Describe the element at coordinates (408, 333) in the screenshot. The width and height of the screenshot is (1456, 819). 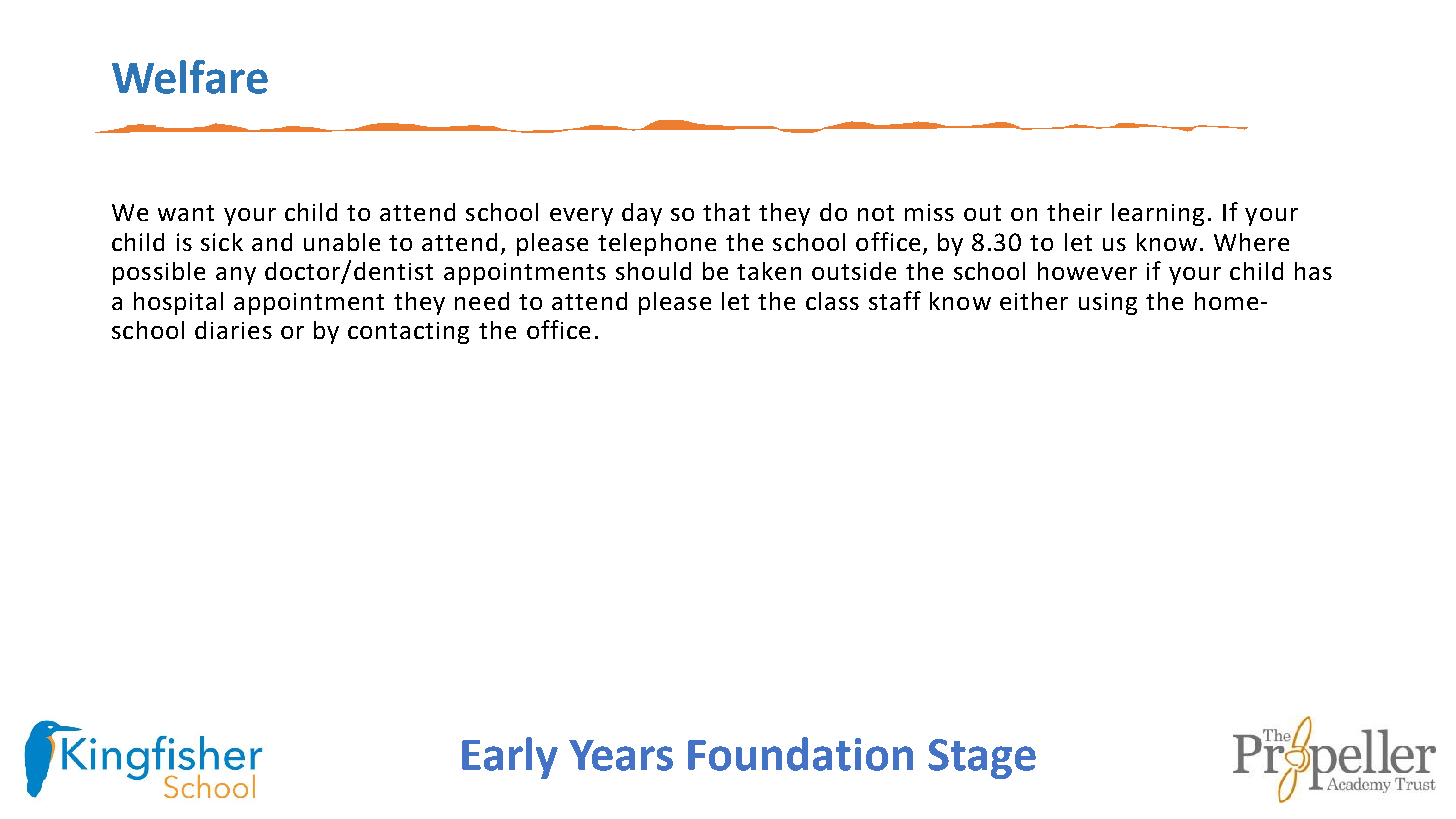
I see `contacting` at that location.
